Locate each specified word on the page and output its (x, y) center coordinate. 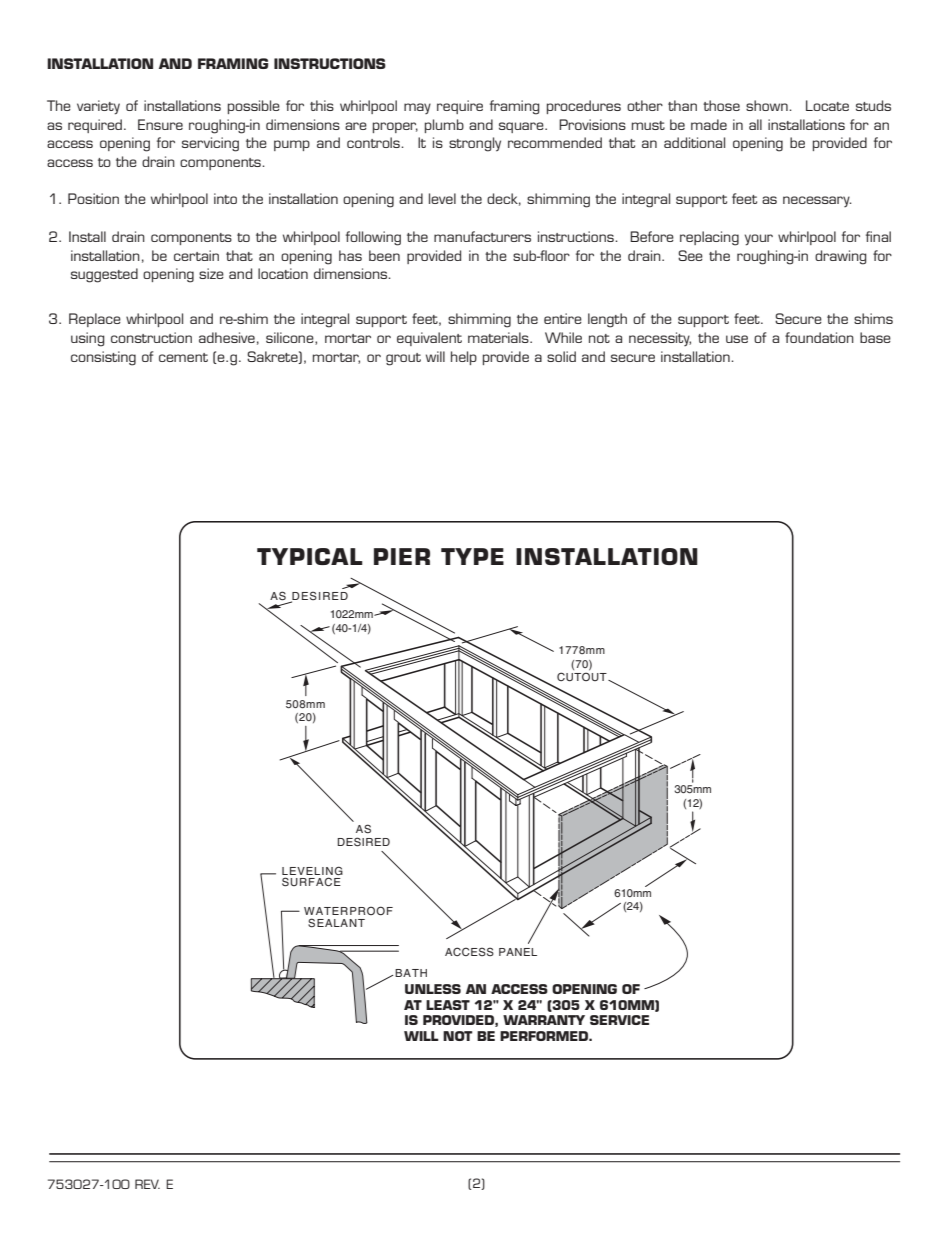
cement (183, 357)
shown (768, 105)
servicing (210, 144)
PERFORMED (545, 1036)
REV (147, 1184)
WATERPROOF (348, 910)
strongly (475, 144)
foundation (819, 337)
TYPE (472, 556)
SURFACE (311, 882)
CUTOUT (583, 677)
